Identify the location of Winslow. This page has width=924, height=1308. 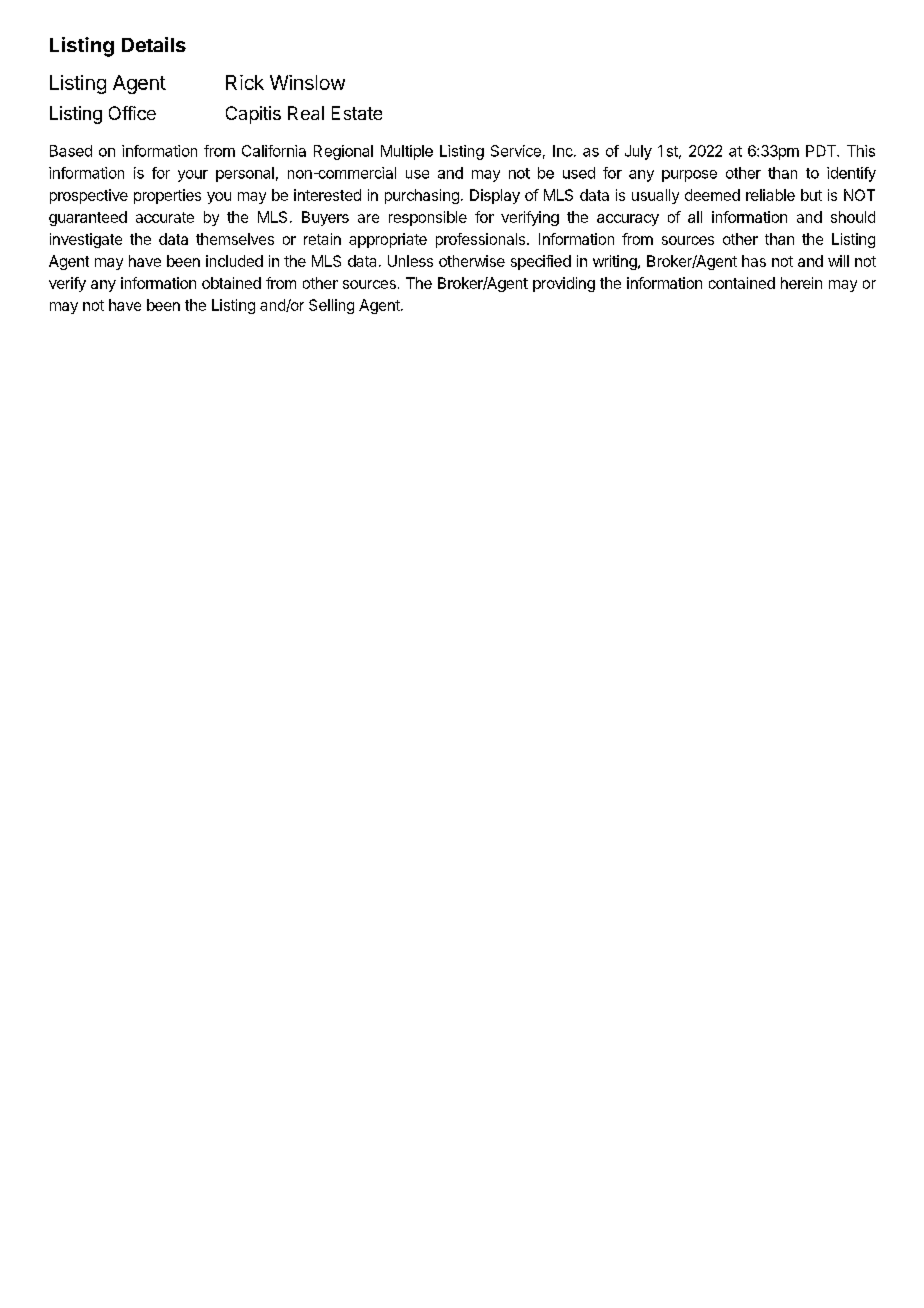
(307, 82).
